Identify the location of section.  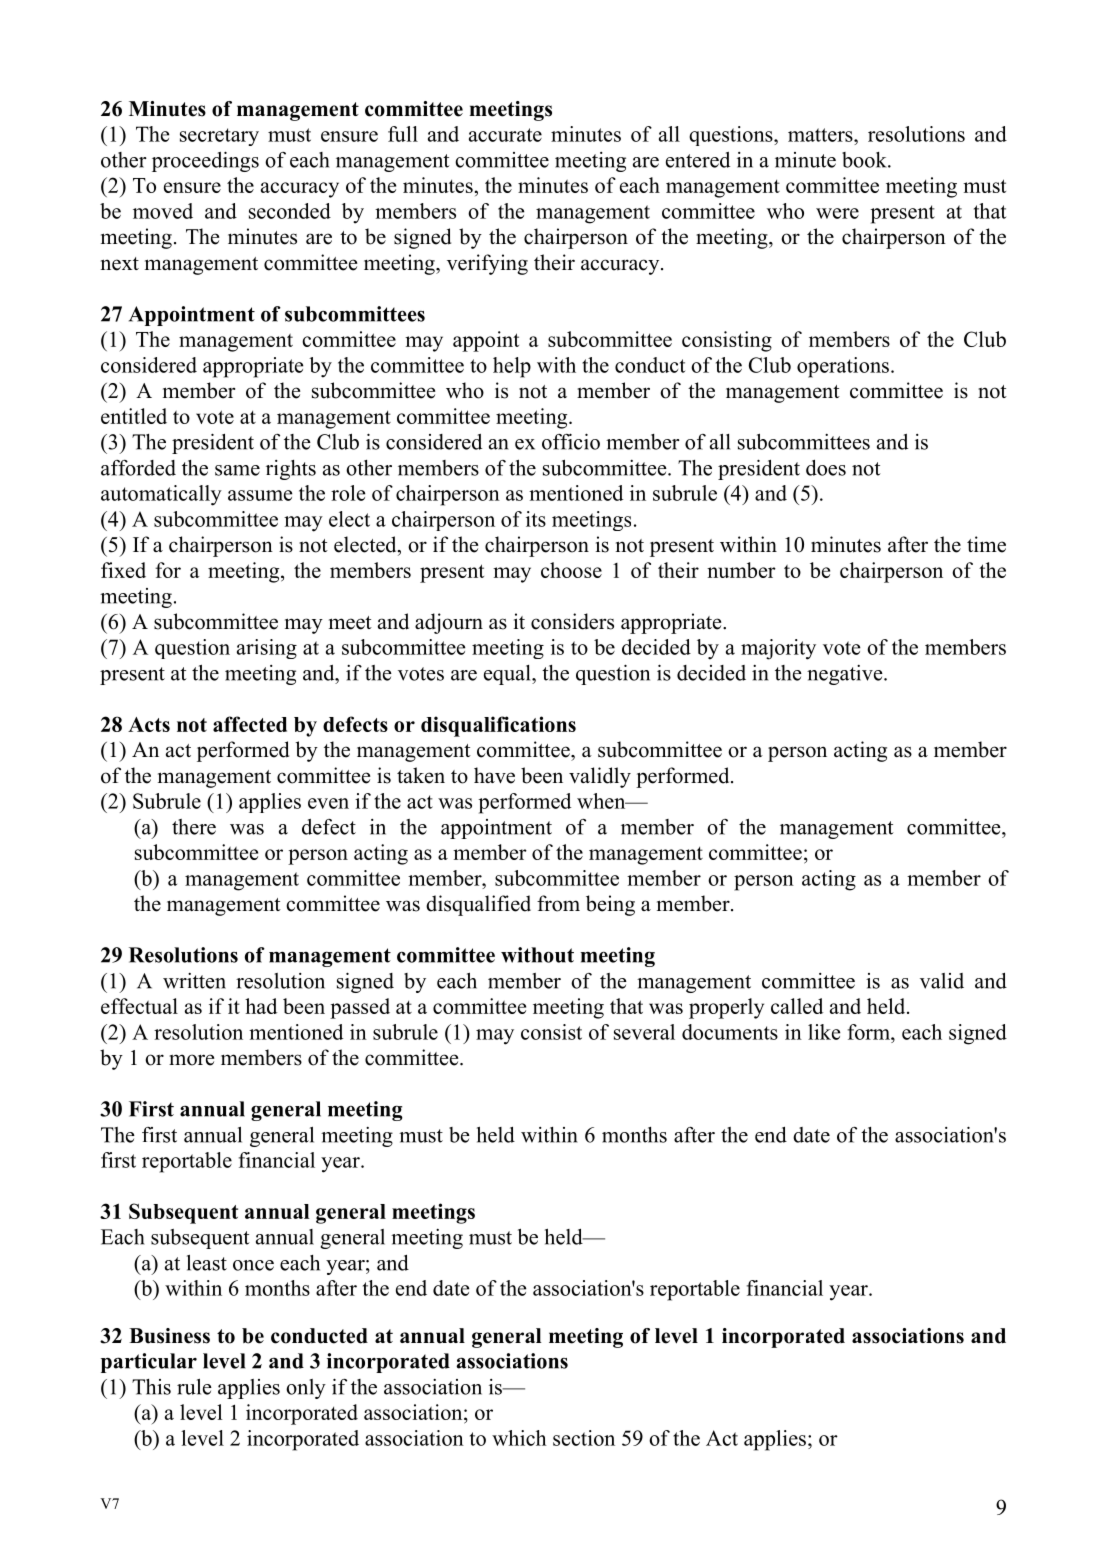
(584, 1438).
